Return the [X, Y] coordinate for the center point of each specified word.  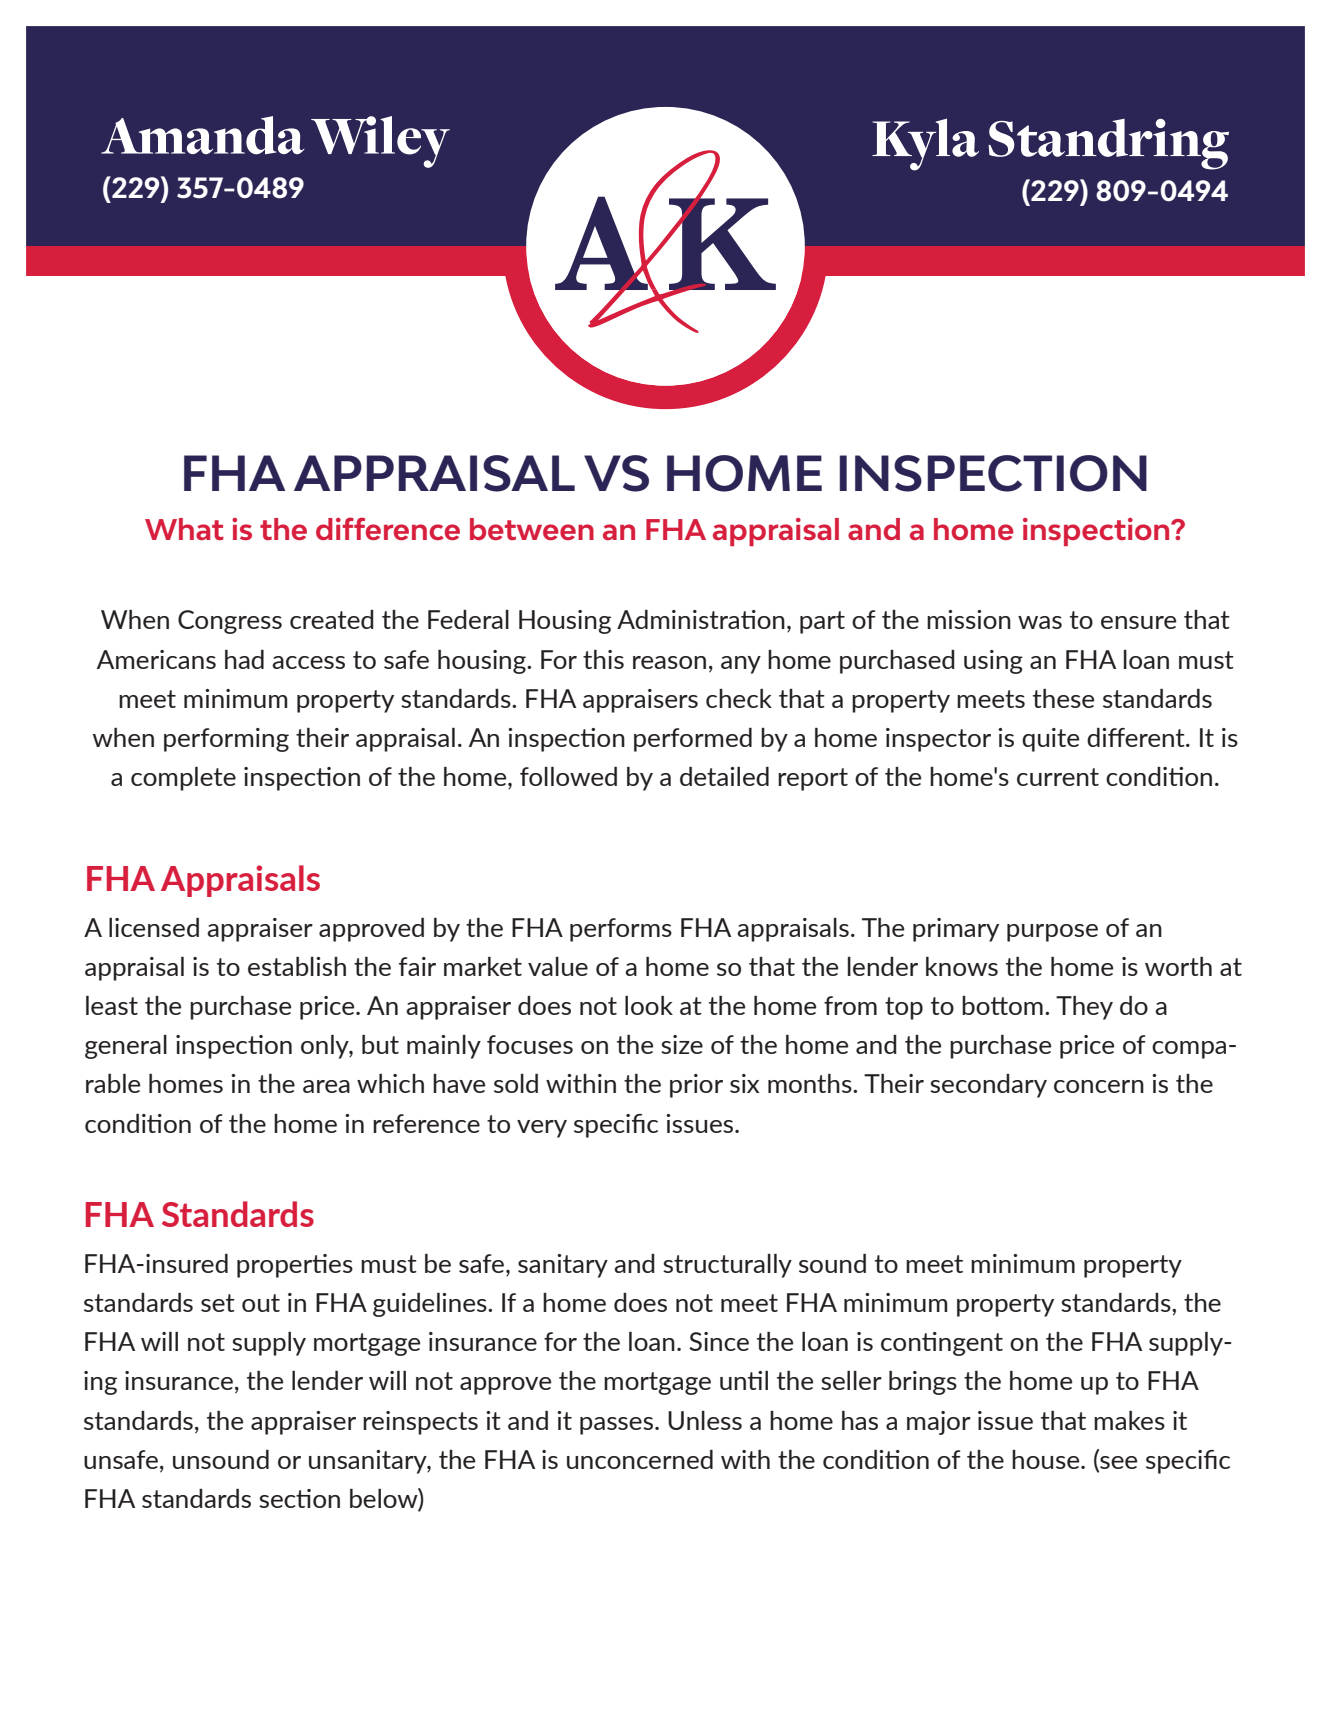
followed [568, 776]
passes [616, 1426]
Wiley [380, 142]
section [299, 1498]
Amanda [203, 135]
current [1058, 777]
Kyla [925, 144]
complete [183, 779]
